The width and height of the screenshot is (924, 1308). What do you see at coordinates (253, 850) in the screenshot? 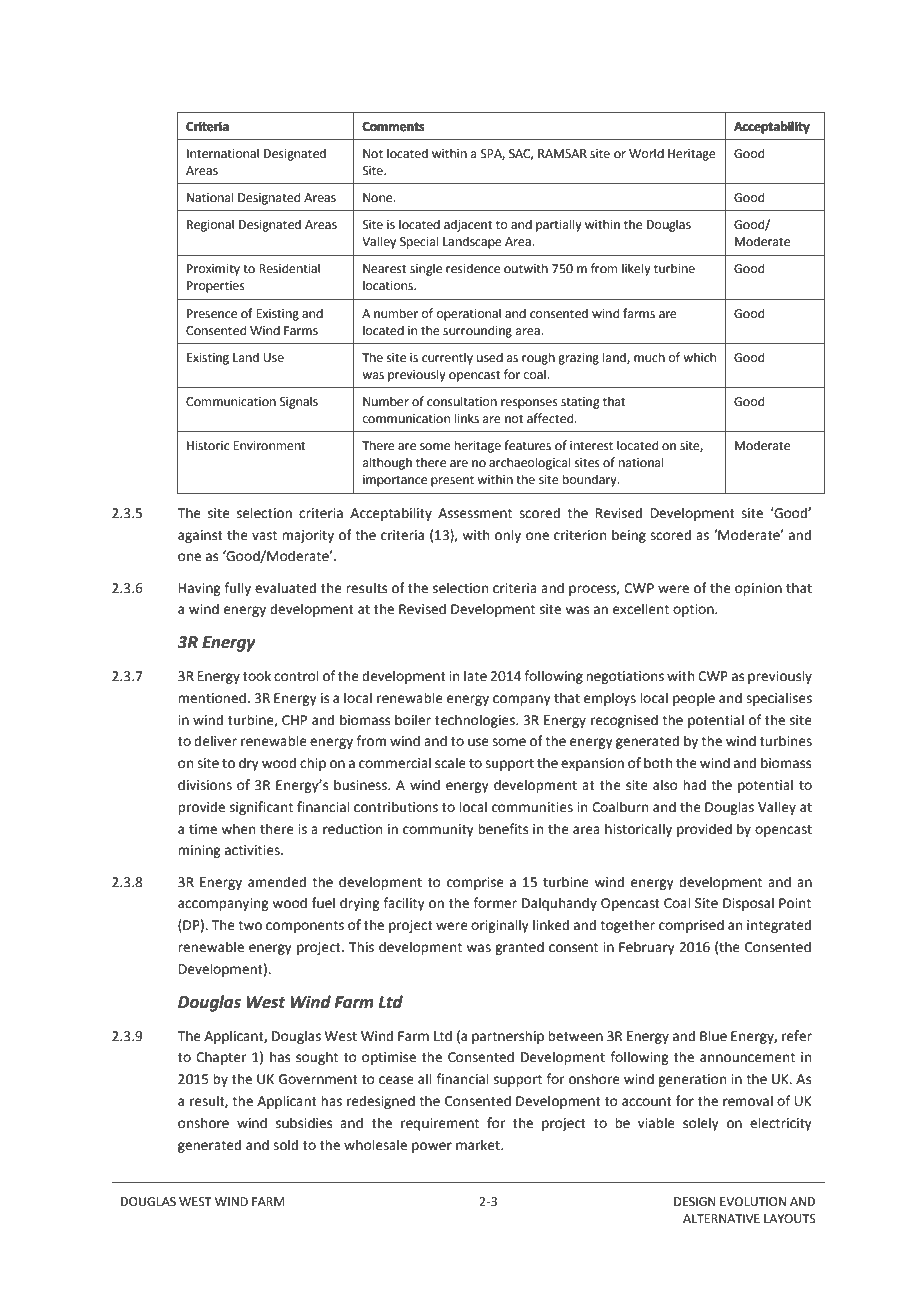
I see `activities` at bounding box center [253, 850].
